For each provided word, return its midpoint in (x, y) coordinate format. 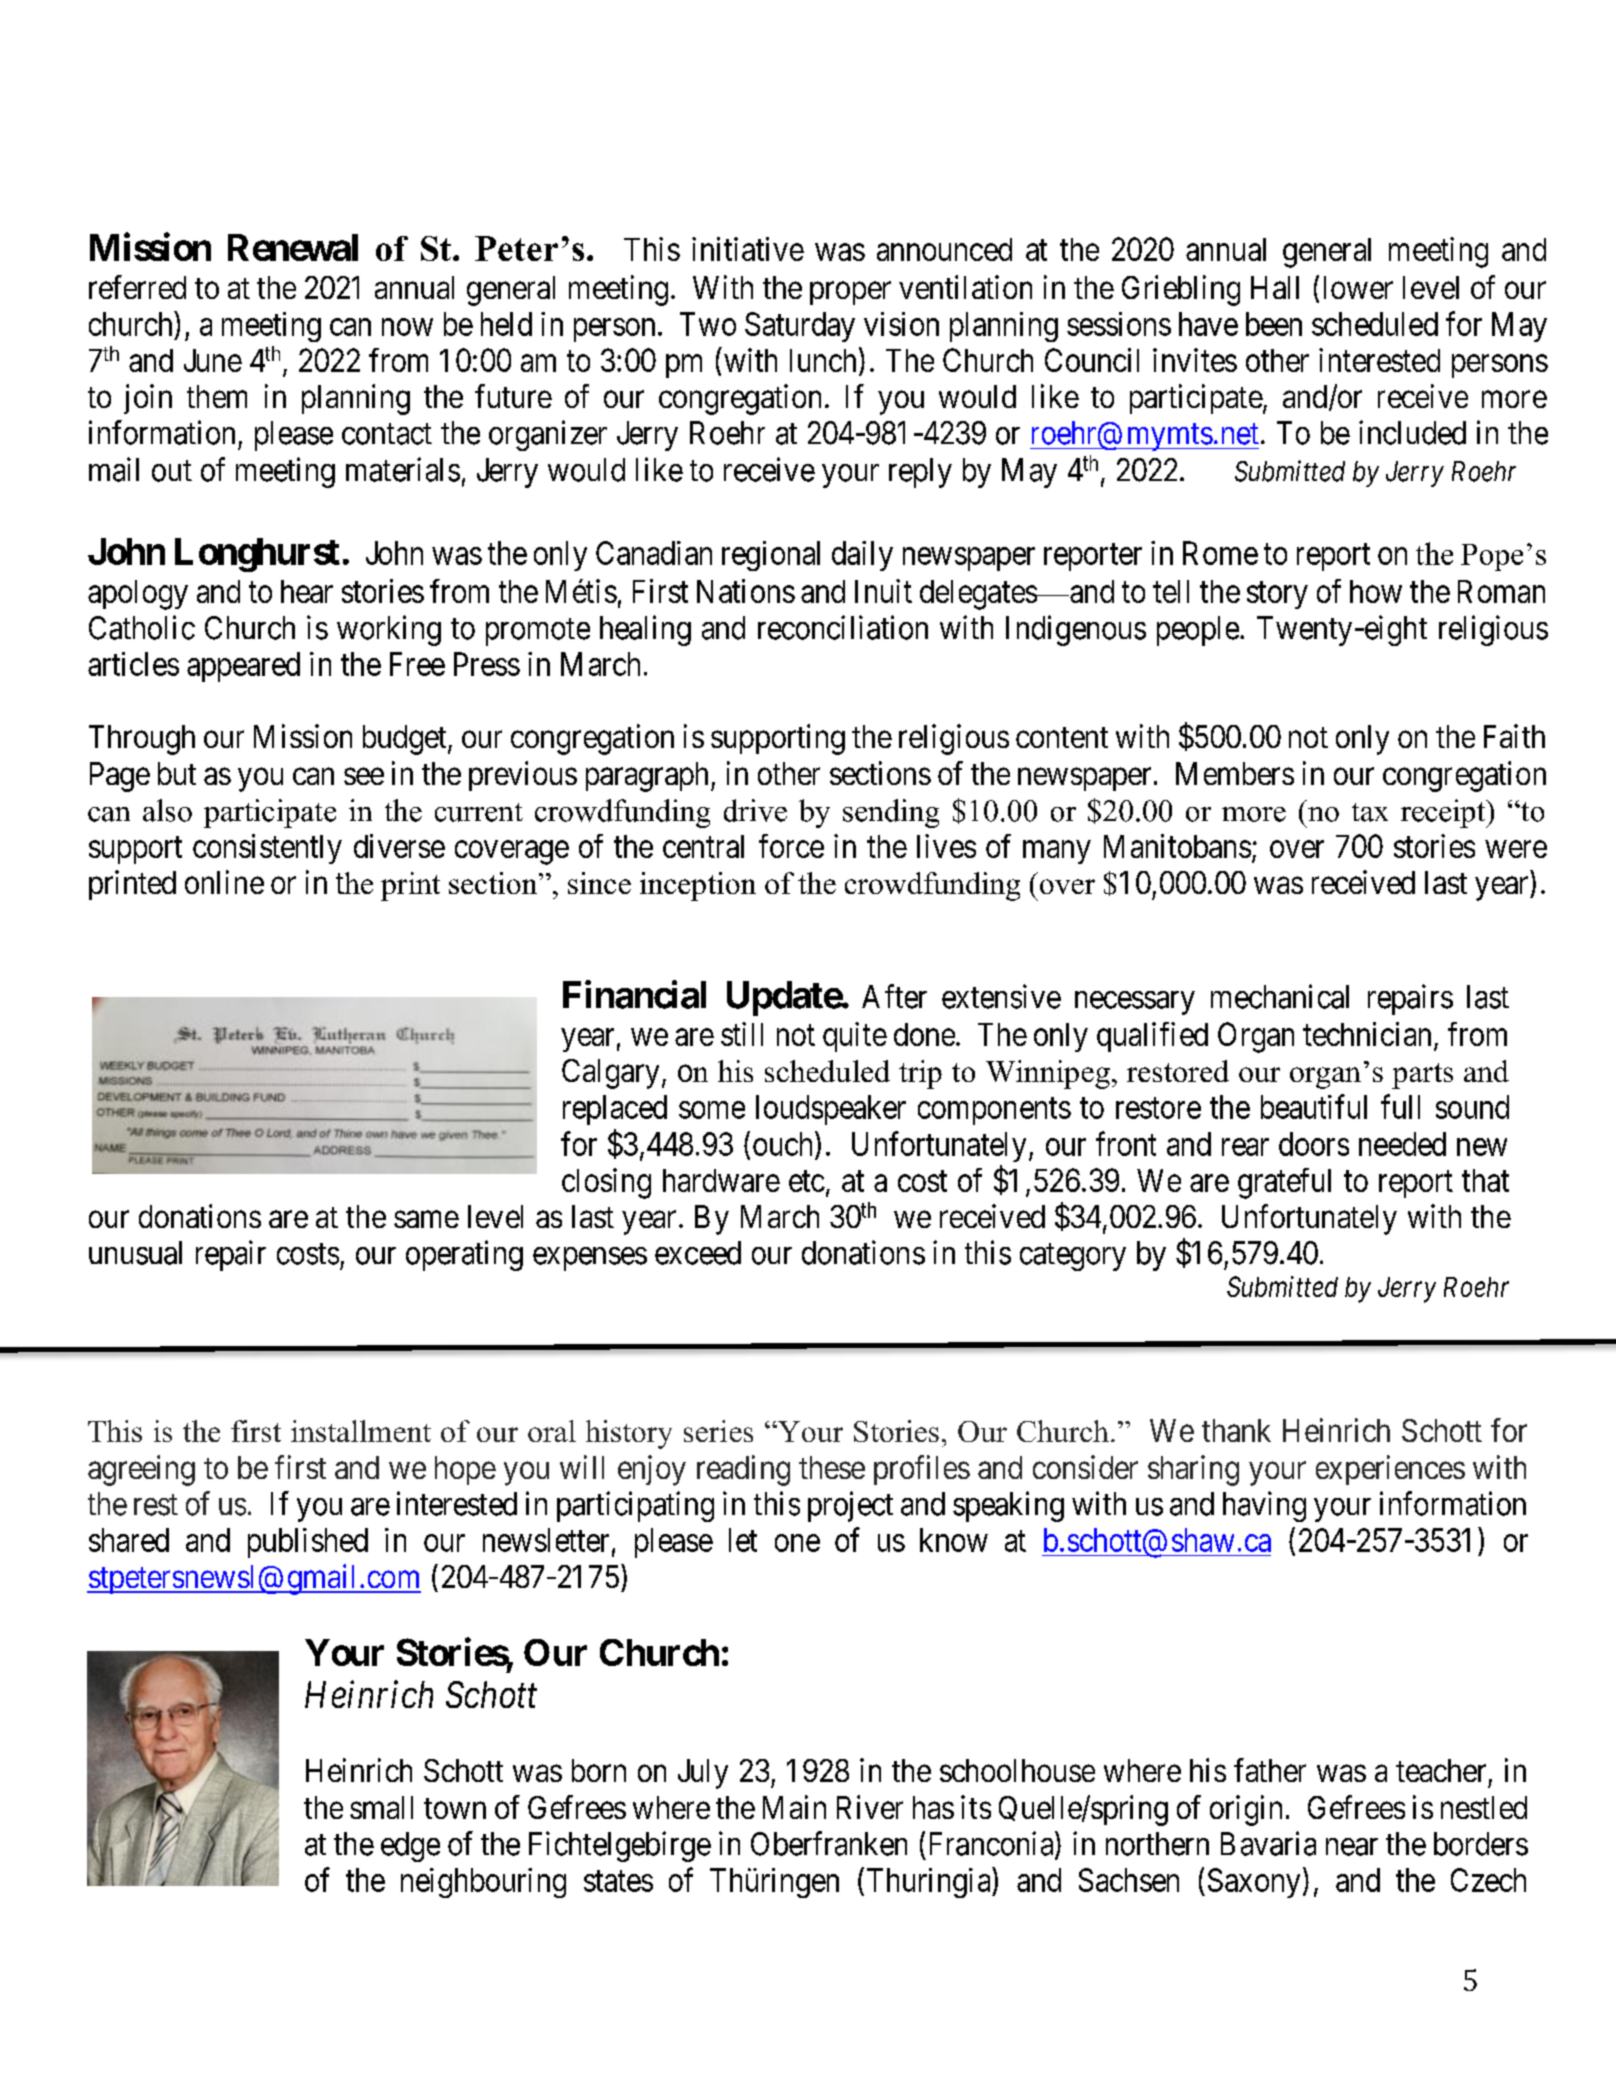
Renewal (293, 247)
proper (850, 293)
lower (1358, 287)
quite (855, 1037)
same (426, 1219)
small (381, 1807)
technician (1367, 1034)
